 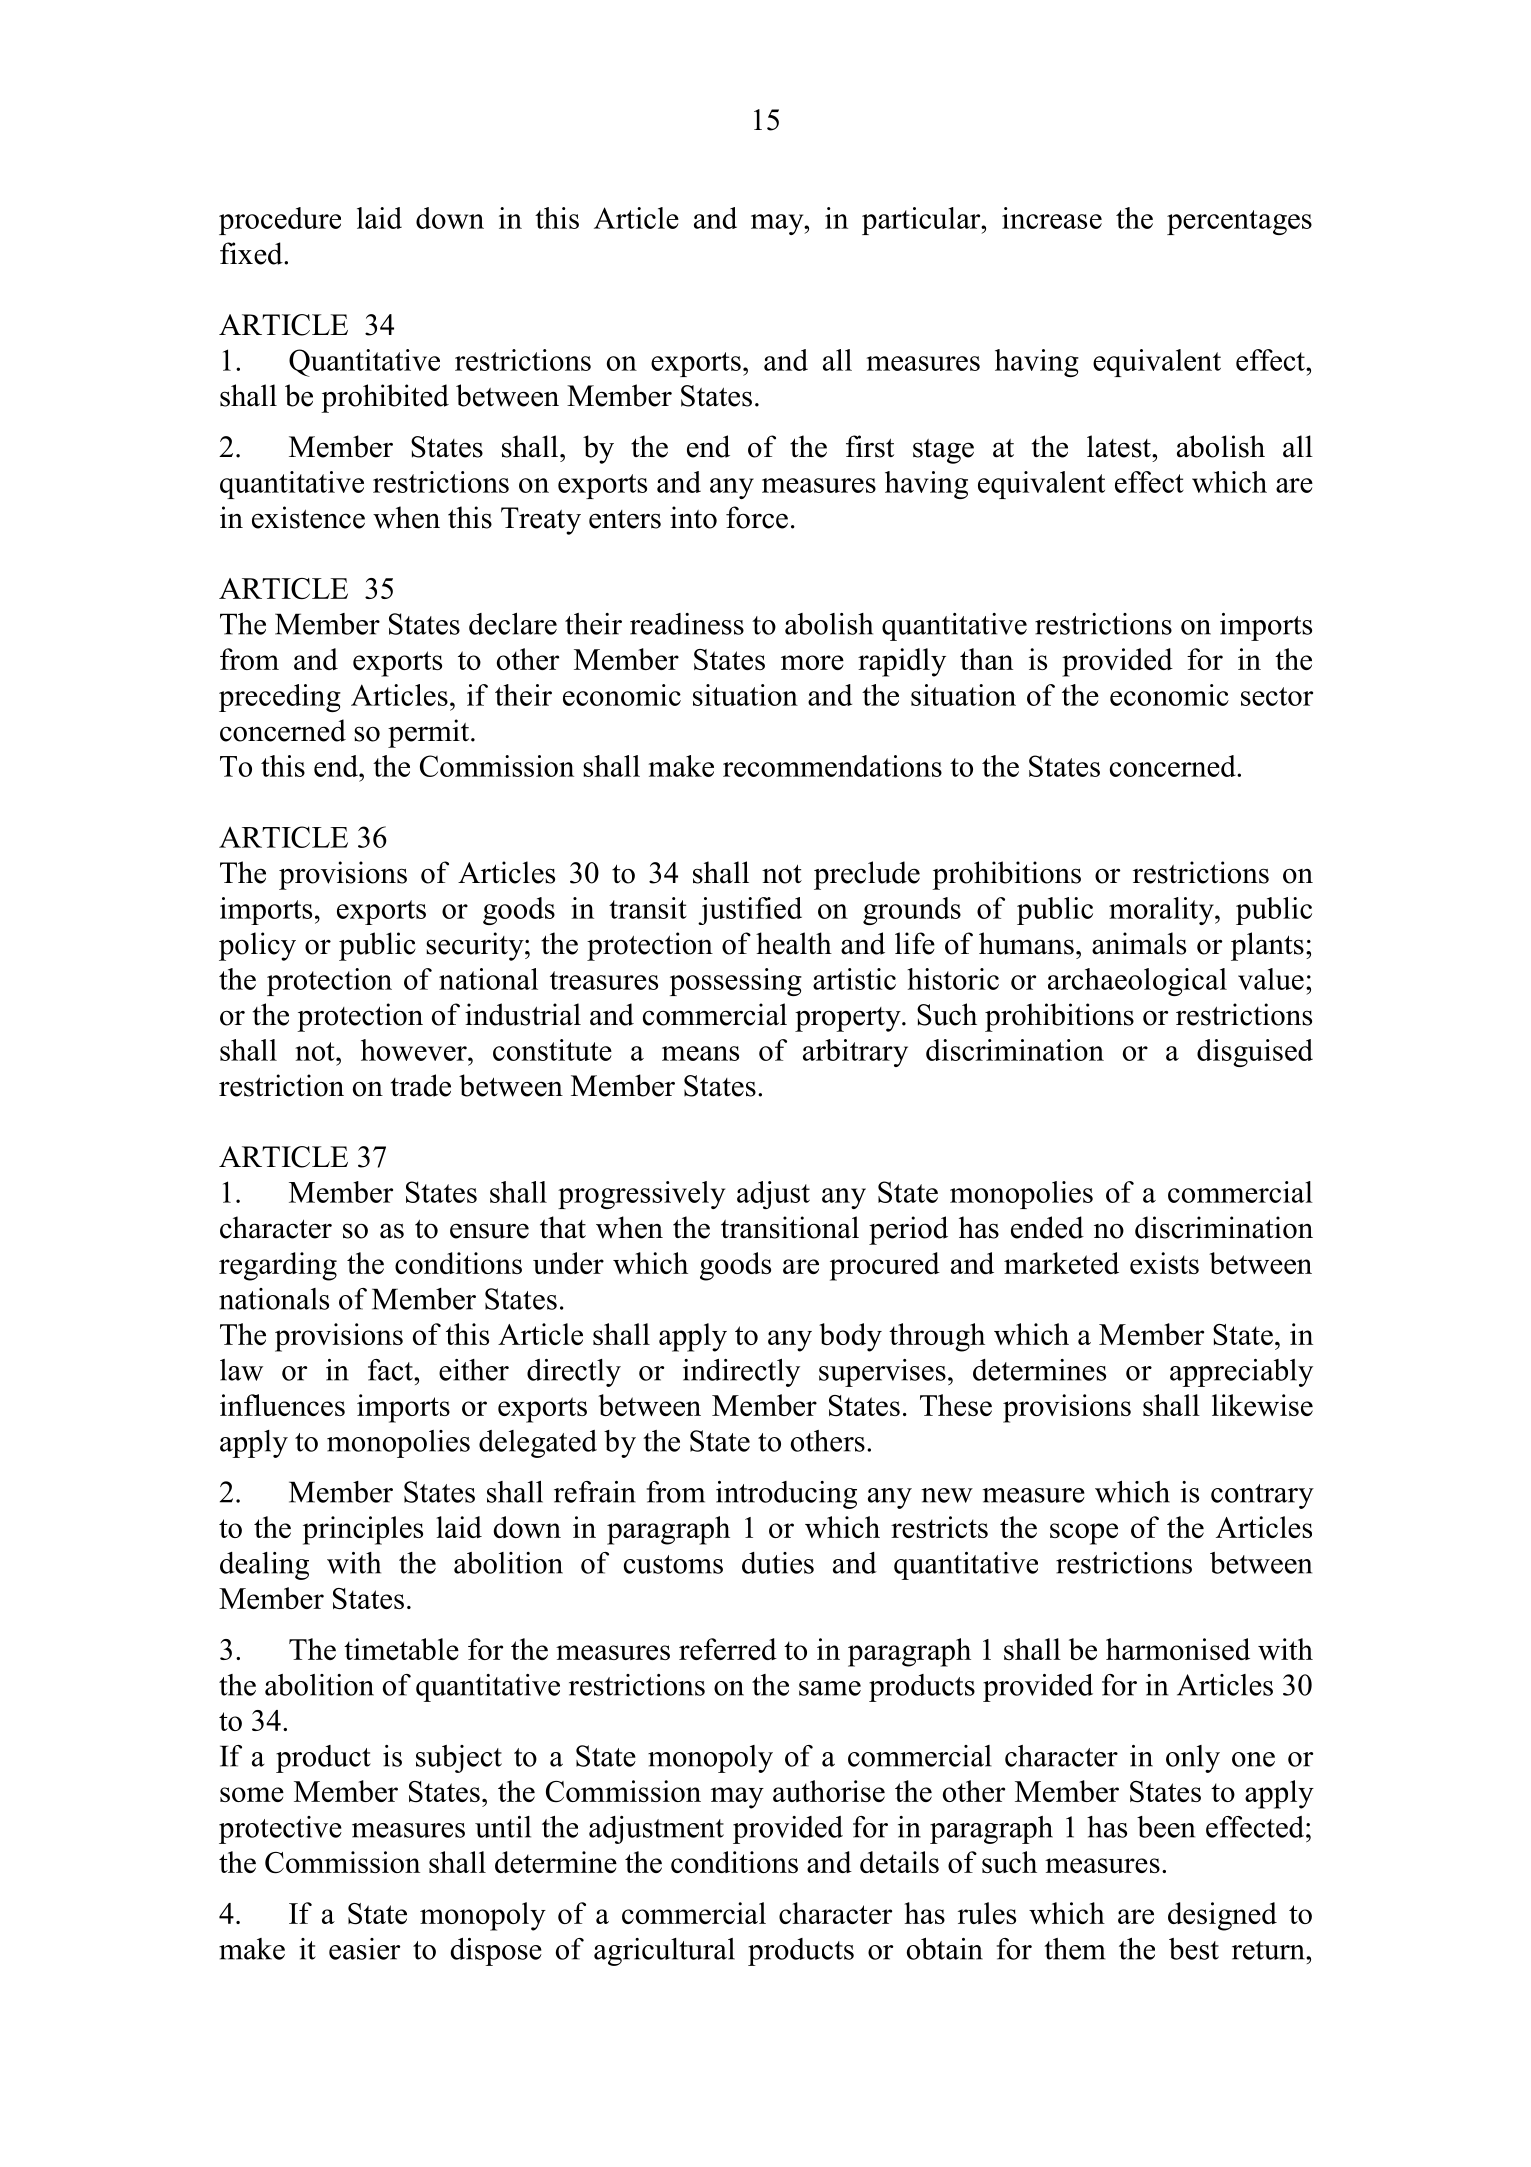 What do you see at coordinates (1255, 1053) in the document?
I see `disguised` at bounding box center [1255, 1053].
